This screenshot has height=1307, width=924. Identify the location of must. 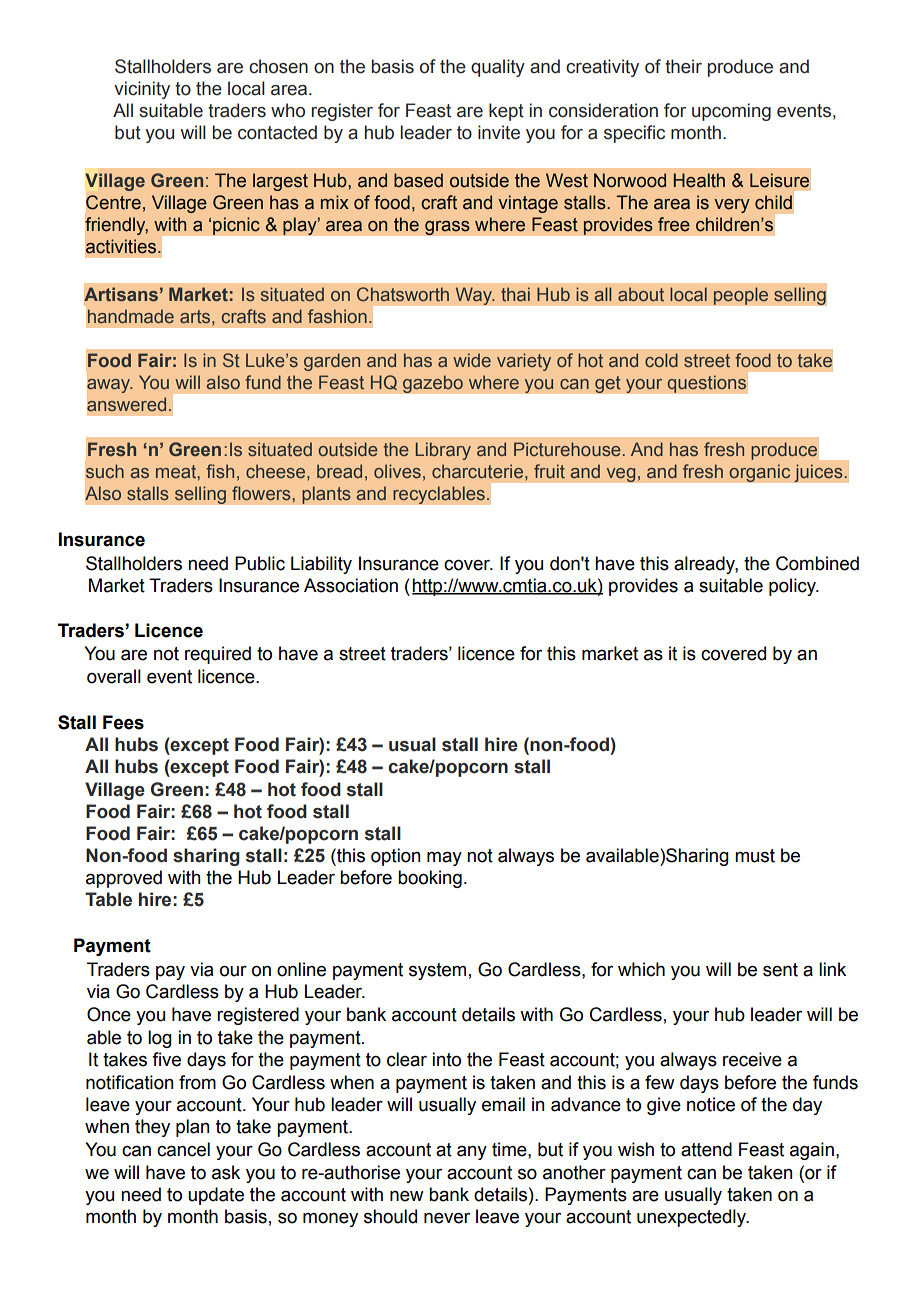
(755, 856).
